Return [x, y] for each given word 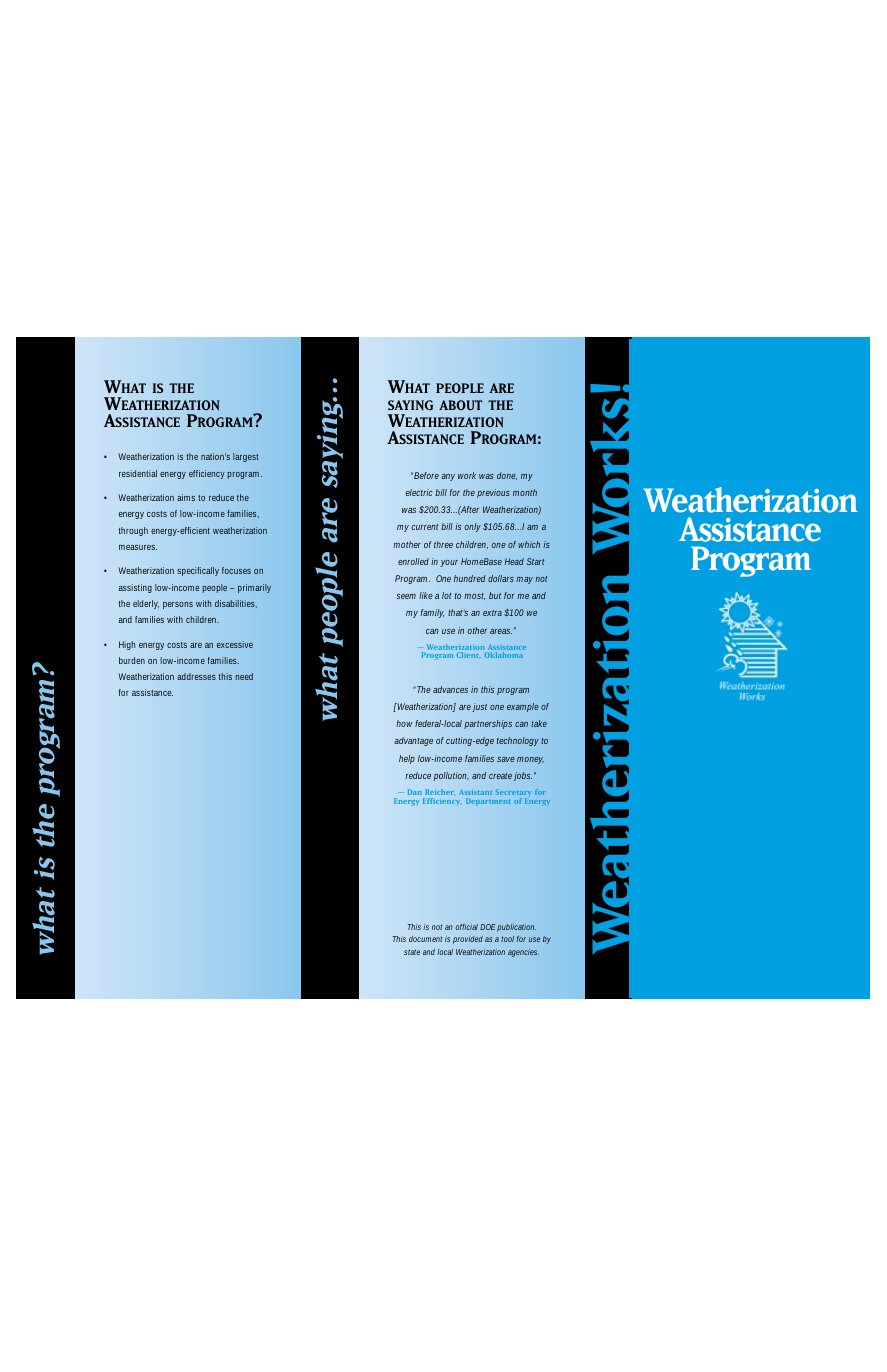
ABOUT [460, 405]
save [506, 759]
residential [138, 473]
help [407, 759]
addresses [196, 676]
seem [406, 596]
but [495, 595]
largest [246, 457]
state [412, 952]
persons [178, 605]
